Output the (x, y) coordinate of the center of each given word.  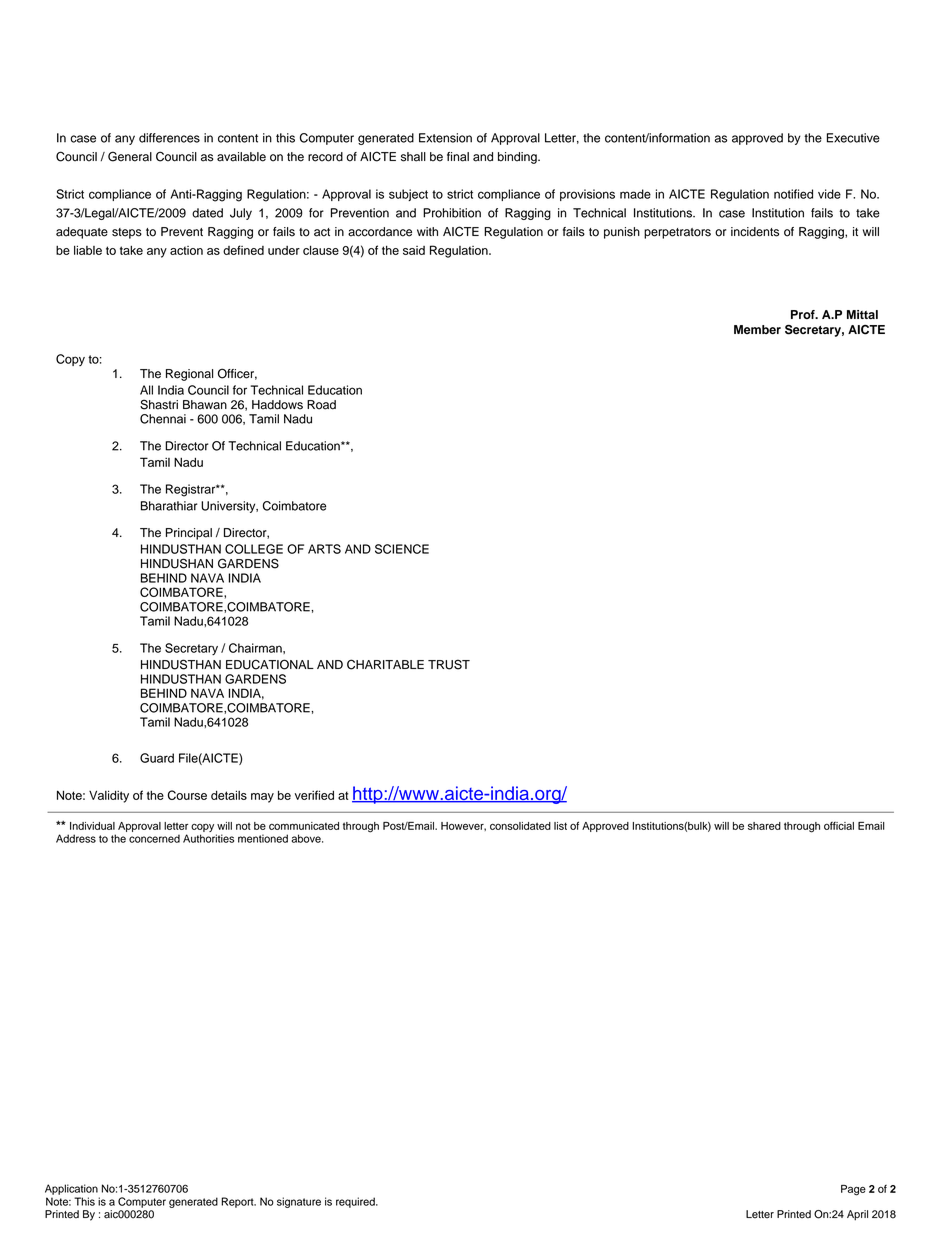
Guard (157, 758)
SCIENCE (402, 549)
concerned (154, 838)
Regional (189, 375)
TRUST (449, 664)
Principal (189, 534)
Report (238, 1202)
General (130, 156)
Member (757, 329)
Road (321, 405)
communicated (304, 826)
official (839, 826)
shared (764, 826)
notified (793, 194)
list (560, 826)
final (458, 157)
